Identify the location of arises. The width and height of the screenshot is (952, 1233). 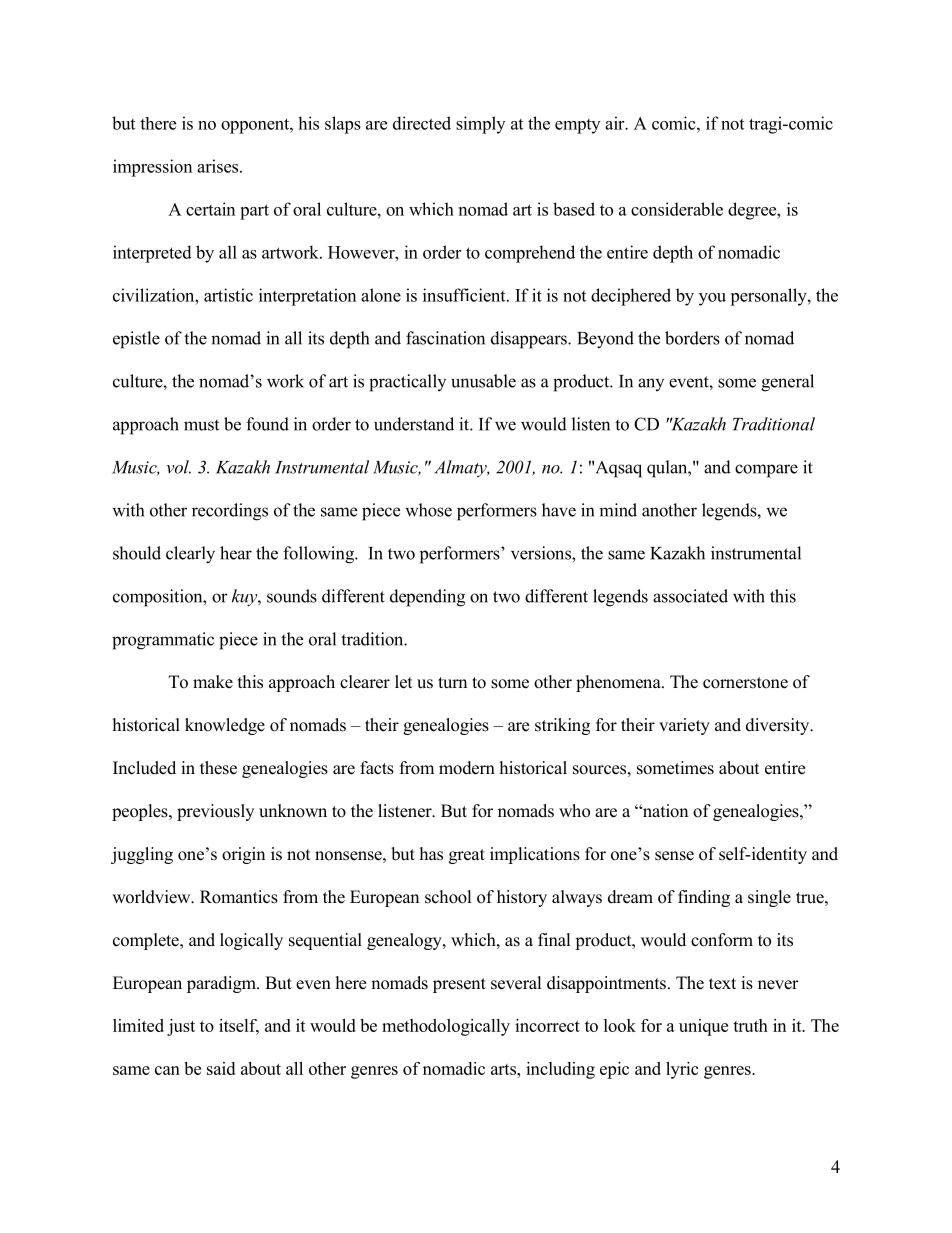
(219, 166).
